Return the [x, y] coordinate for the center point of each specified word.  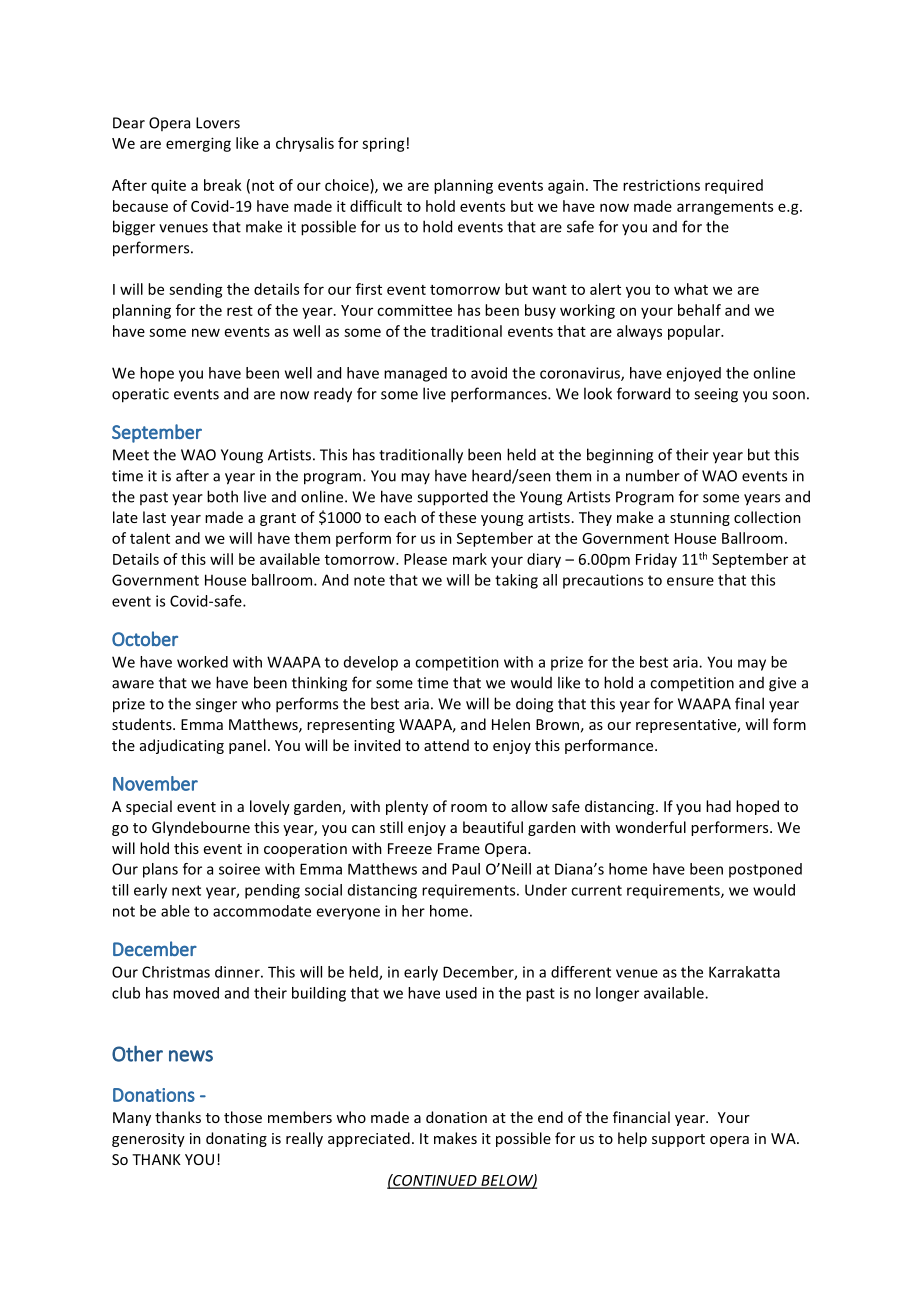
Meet [131, 455]
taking [516, 581]
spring [383, 144]
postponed [765, 870]
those [243, 1117]
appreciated [369, 1139]
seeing [716, 395]
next [186, 890]
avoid [489, 373]
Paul [466, 869]
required [734, 186]
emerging [198, 144]
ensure [690, 581]
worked [202, 662]
